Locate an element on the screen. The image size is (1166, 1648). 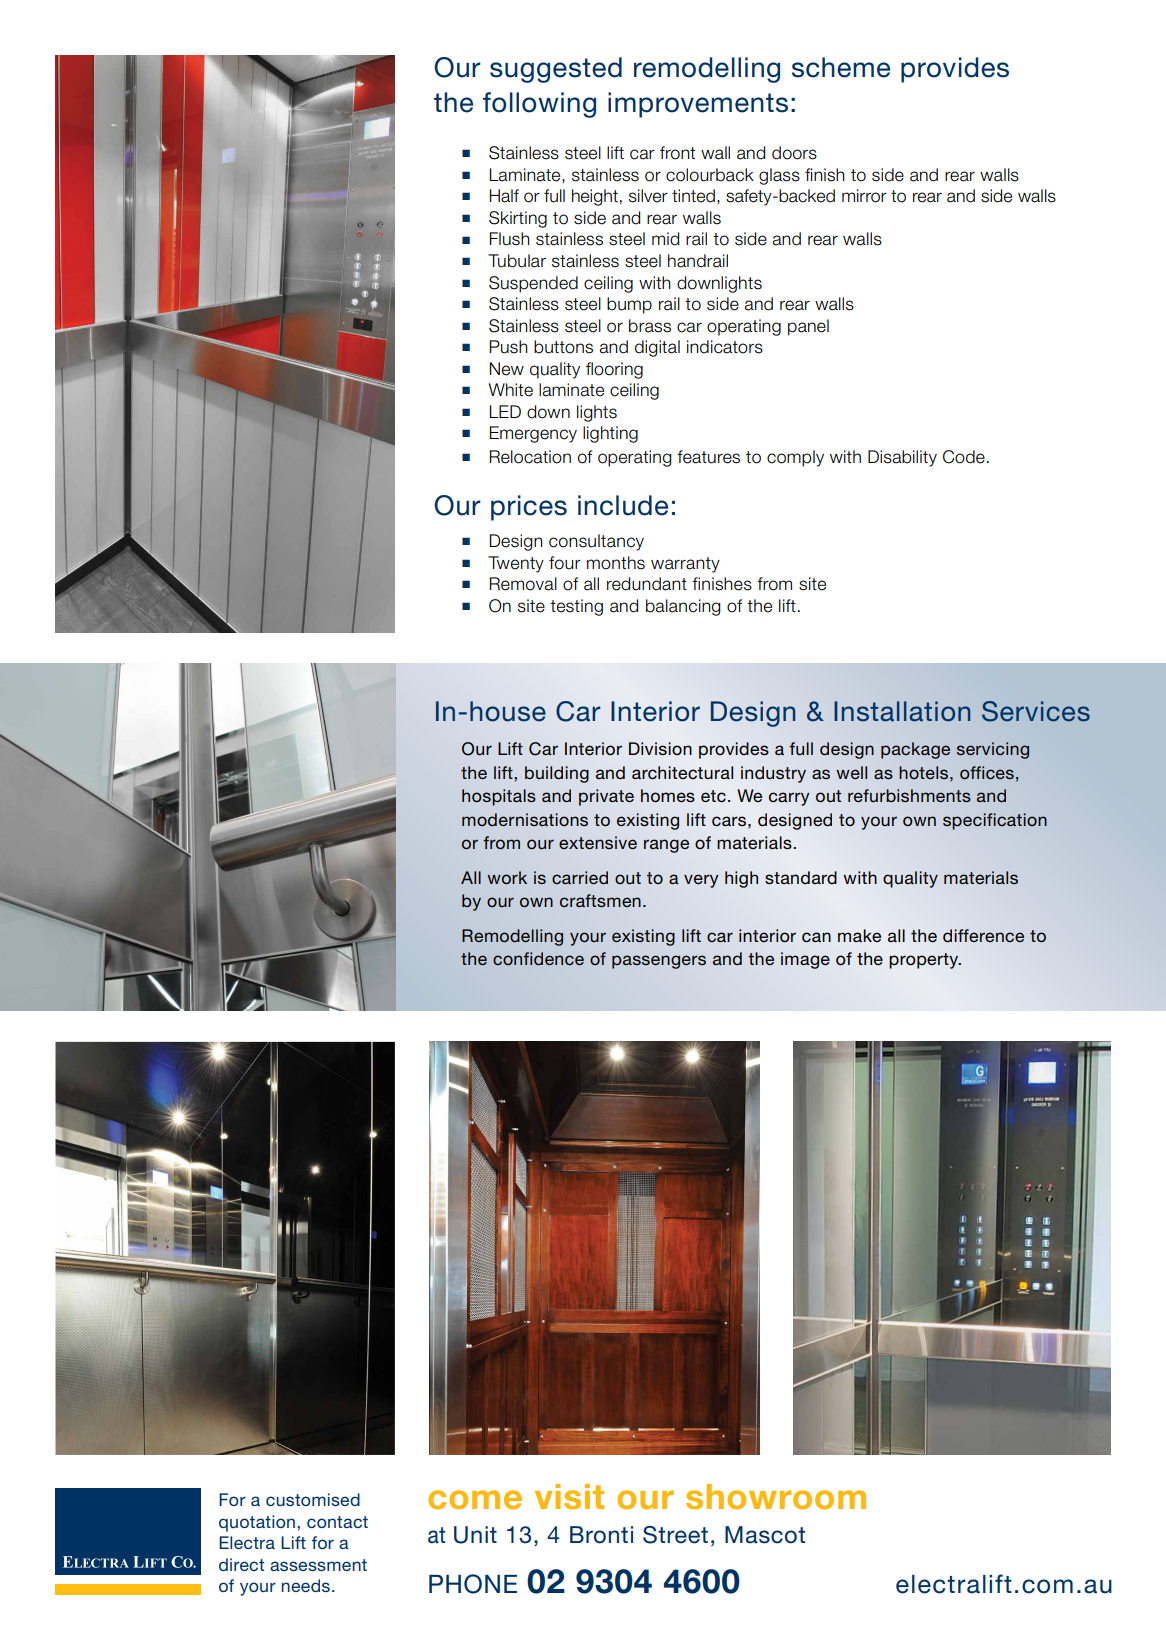
passengers is located at coordinates (659, 962).
